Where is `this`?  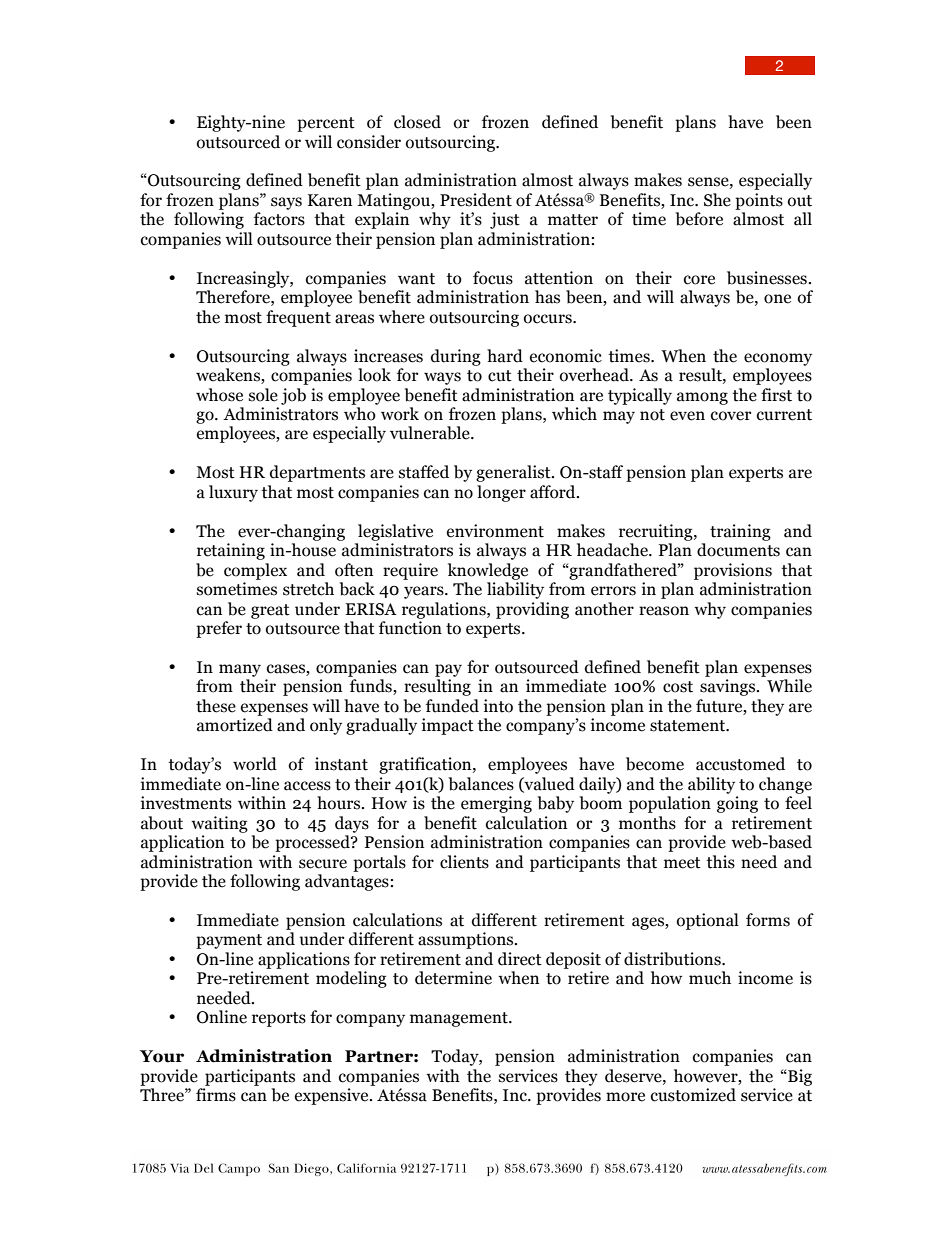
this is located at coordinates (720, 862).
